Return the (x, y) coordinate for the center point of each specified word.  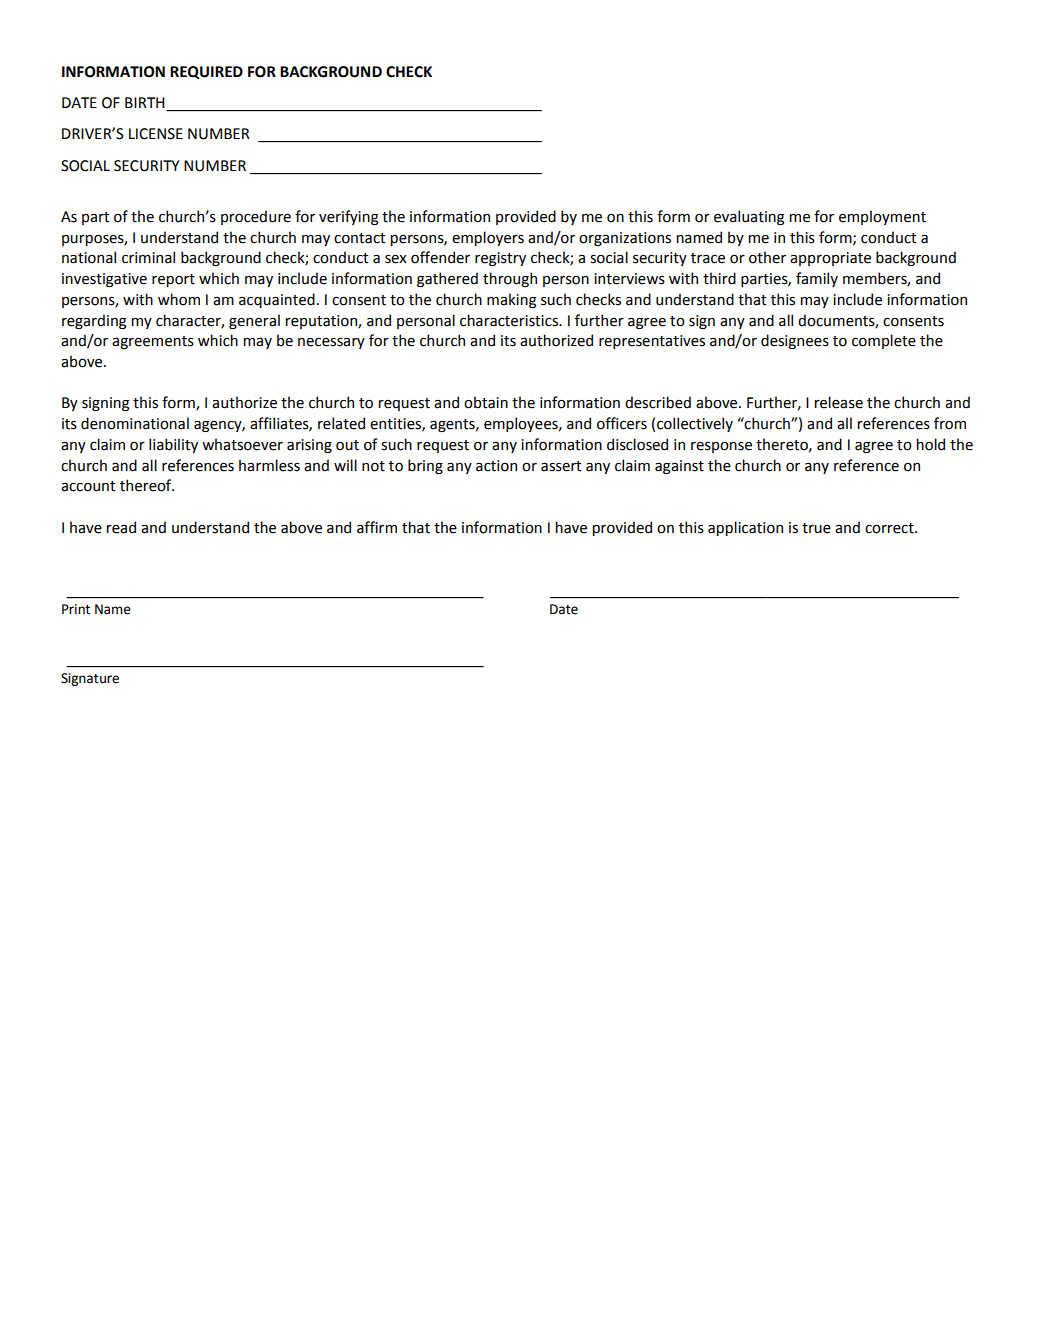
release (839, 402)
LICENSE (156, 134)
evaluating (749, 217)
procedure (256, 217)
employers (488, 238)
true (816, 528)
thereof (147, 485)
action (496, 466)
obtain (486, 402)
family (817, 279)
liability (173, 445)
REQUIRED (206, 72)
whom (179, 299)
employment (882, 217)
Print (76, 609)
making (511, 300)
